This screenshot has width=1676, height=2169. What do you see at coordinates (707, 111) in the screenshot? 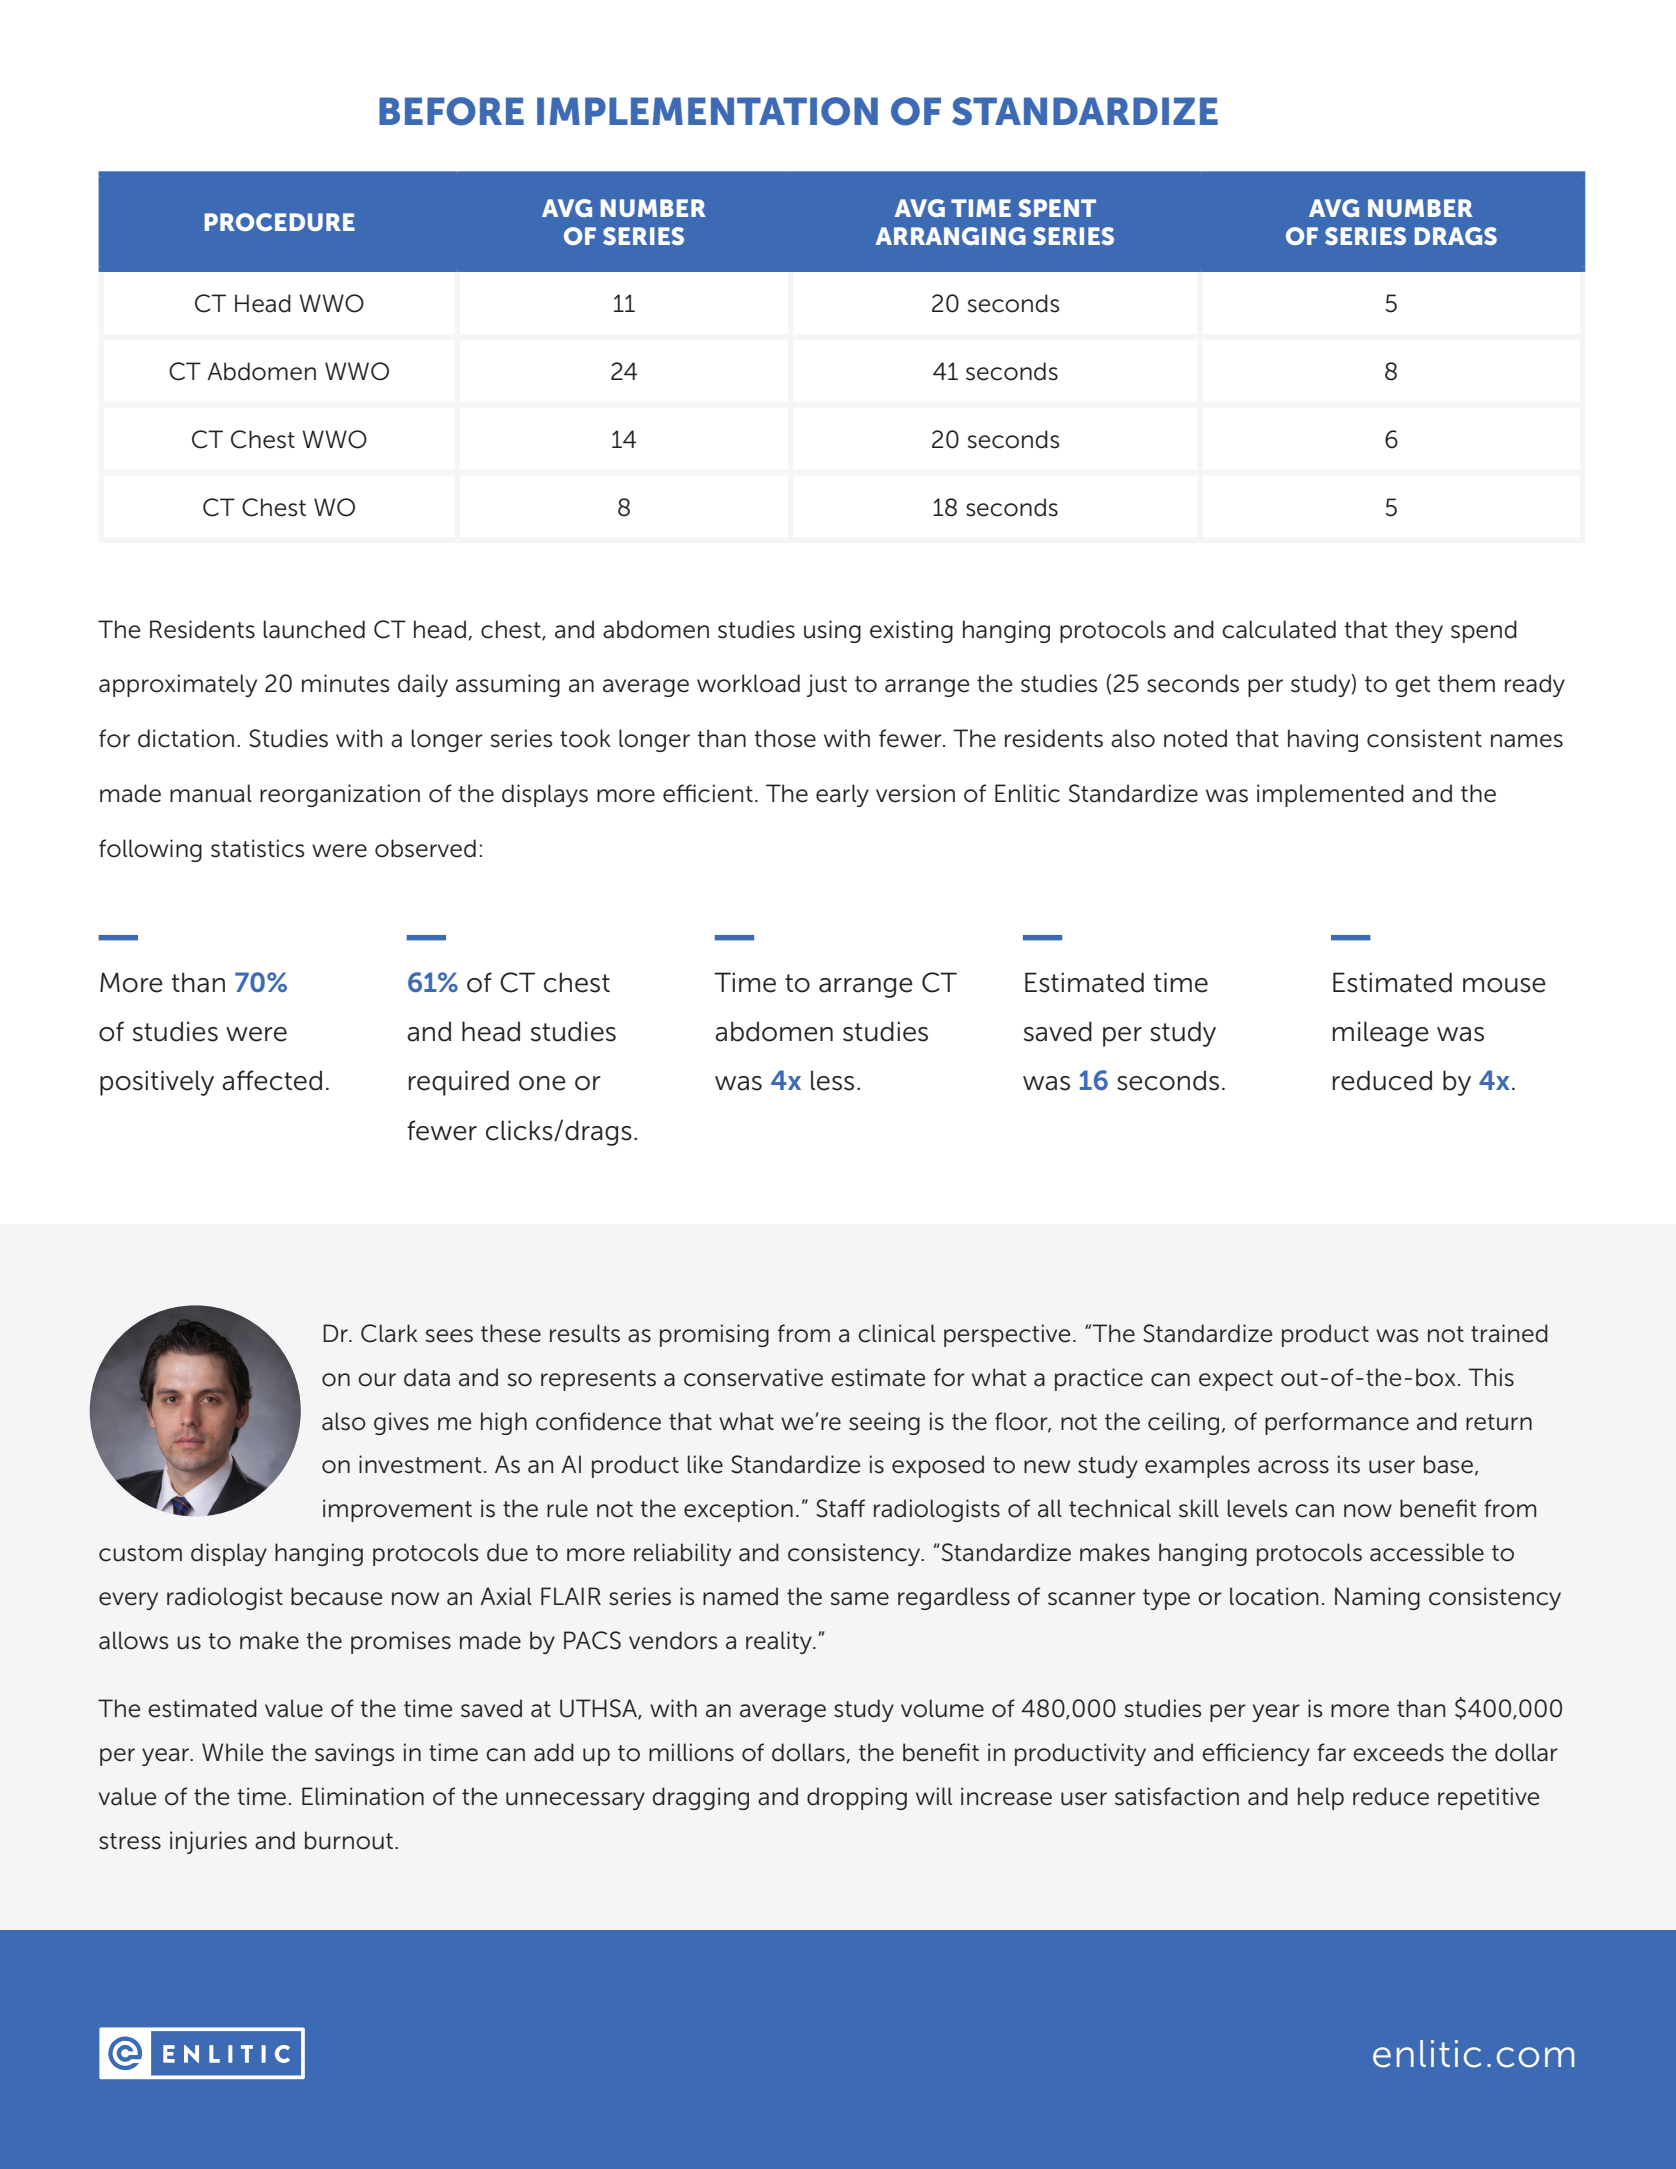
I see `IMPLEMENTATION` at bounding box center [707, 111].
